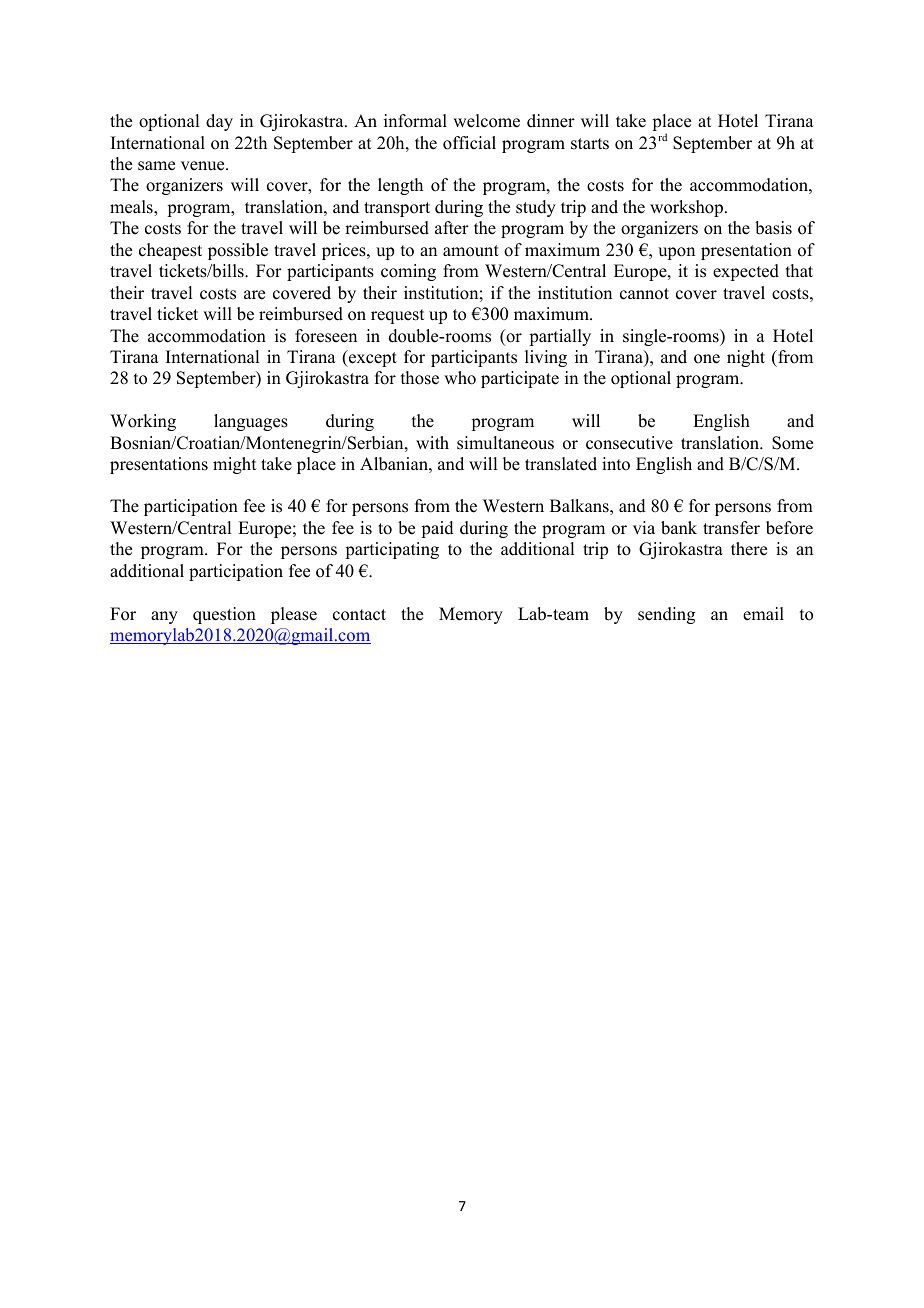 This page has height=1308, width=924. What do you see at coordinates (469, 143) in the page?
I see `official` at bounding box center [469, 143].
